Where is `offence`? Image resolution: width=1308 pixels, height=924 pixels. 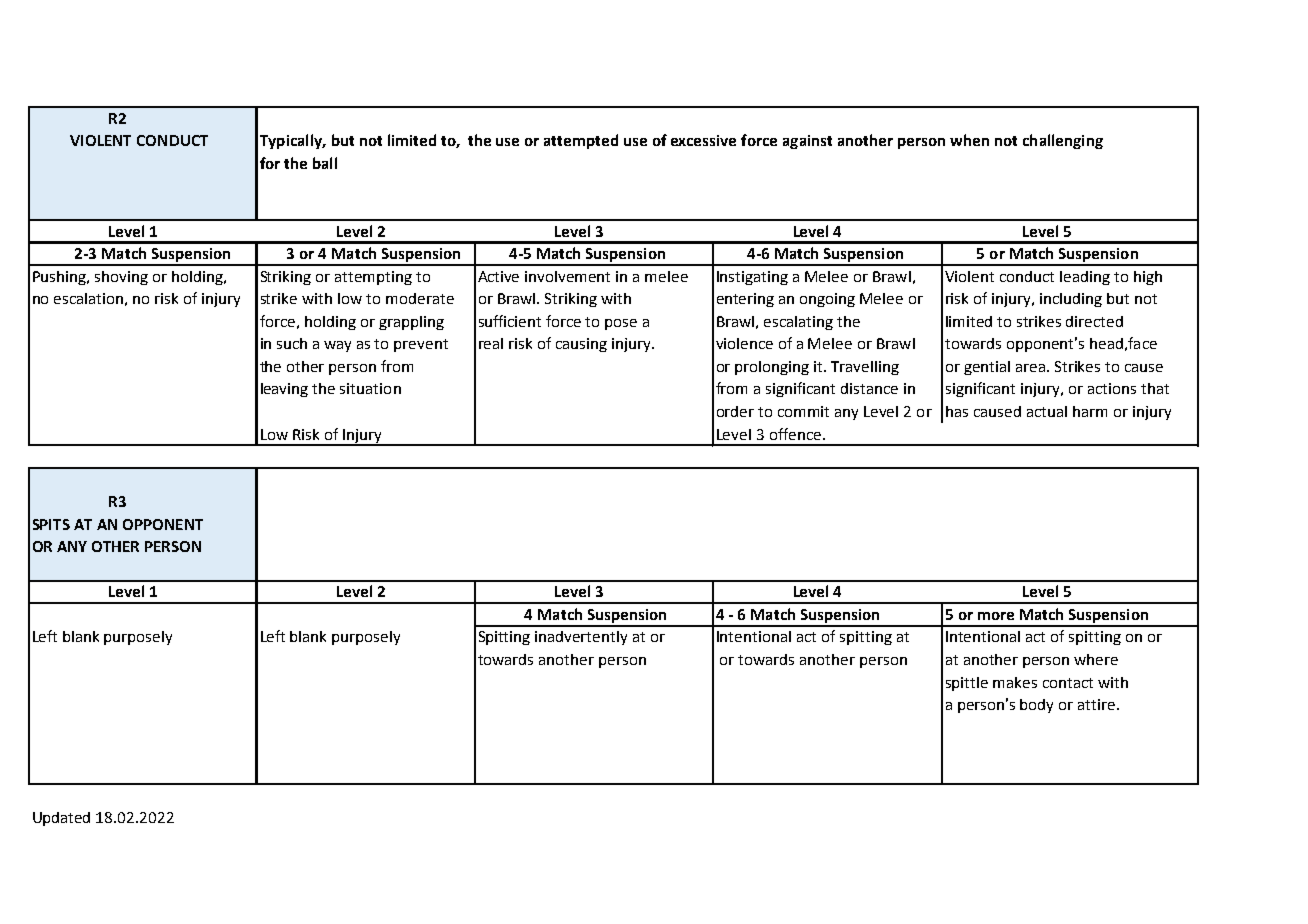 offence is located at coordinates (795, 434).
